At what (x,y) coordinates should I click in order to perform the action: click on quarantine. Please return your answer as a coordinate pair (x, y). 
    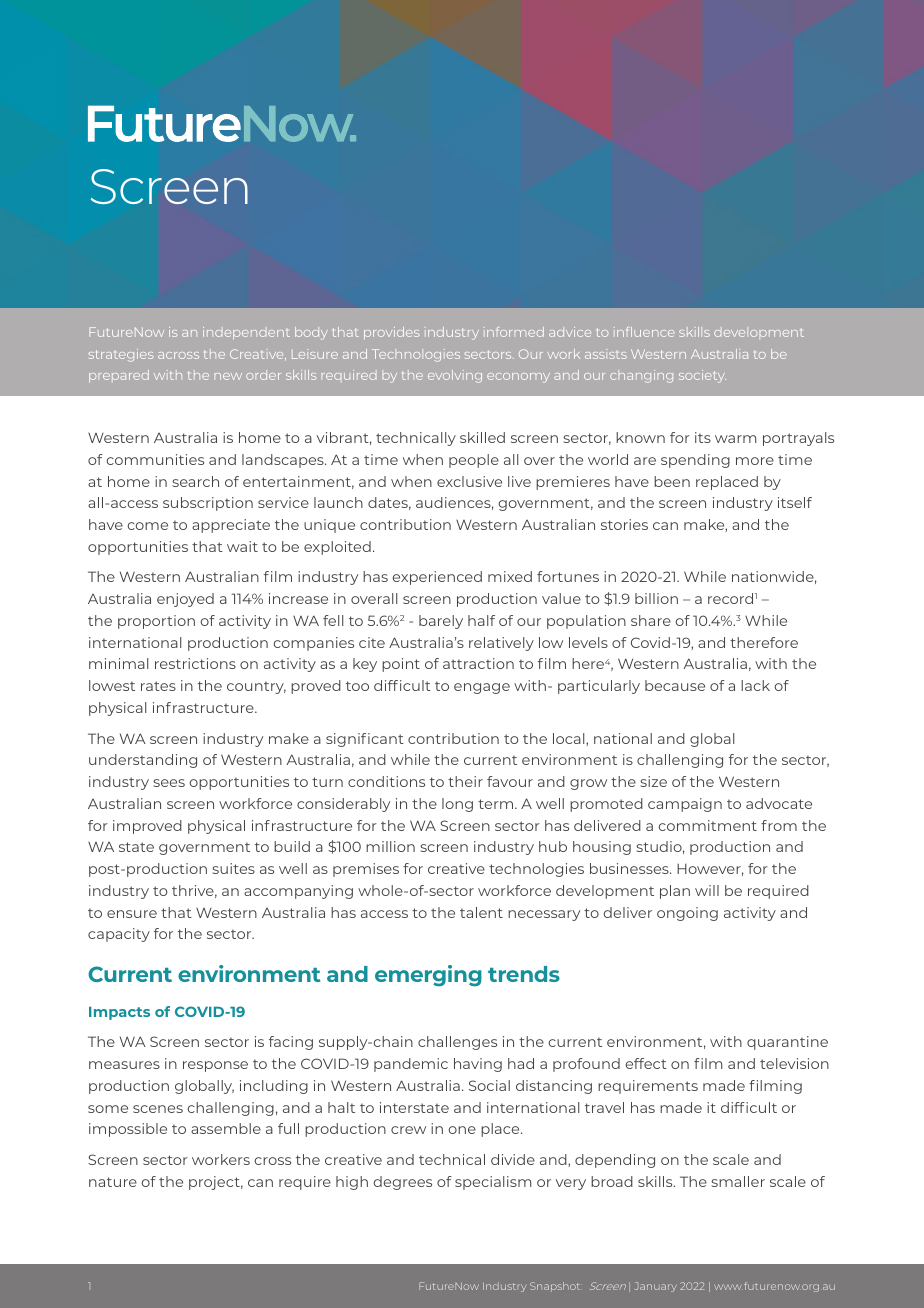
    Looking at the image, I should click on (787, 1043).
